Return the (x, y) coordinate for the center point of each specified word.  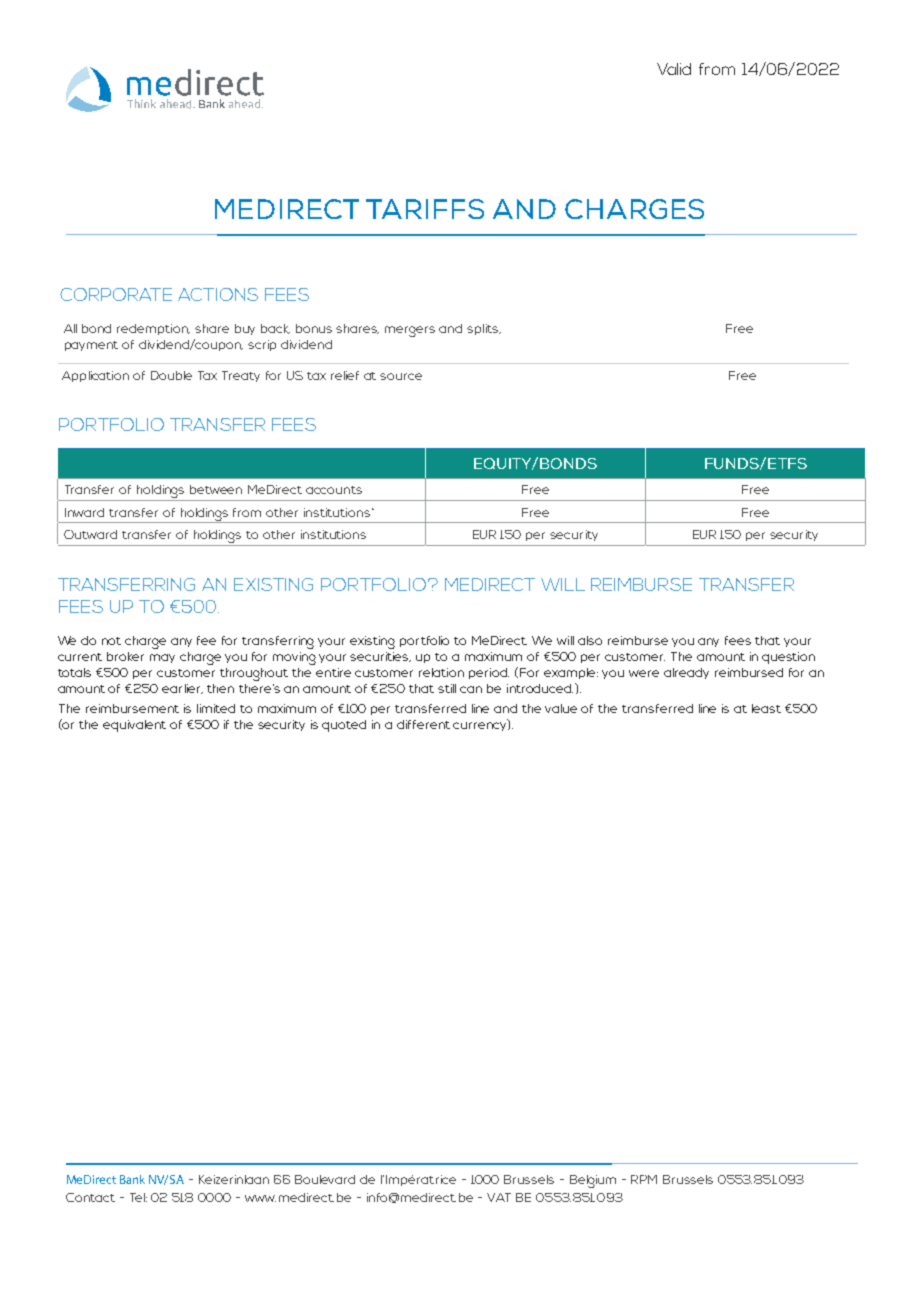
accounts (334, 490)
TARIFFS (425, 209)
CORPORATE (116, 294)
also (590, 640)
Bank (132, 1179)
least (766, 708)
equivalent (134, 726)
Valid (674, 69)
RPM (644, 1179)
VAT (499, 1197)
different (423, 724)
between (216, 489)
